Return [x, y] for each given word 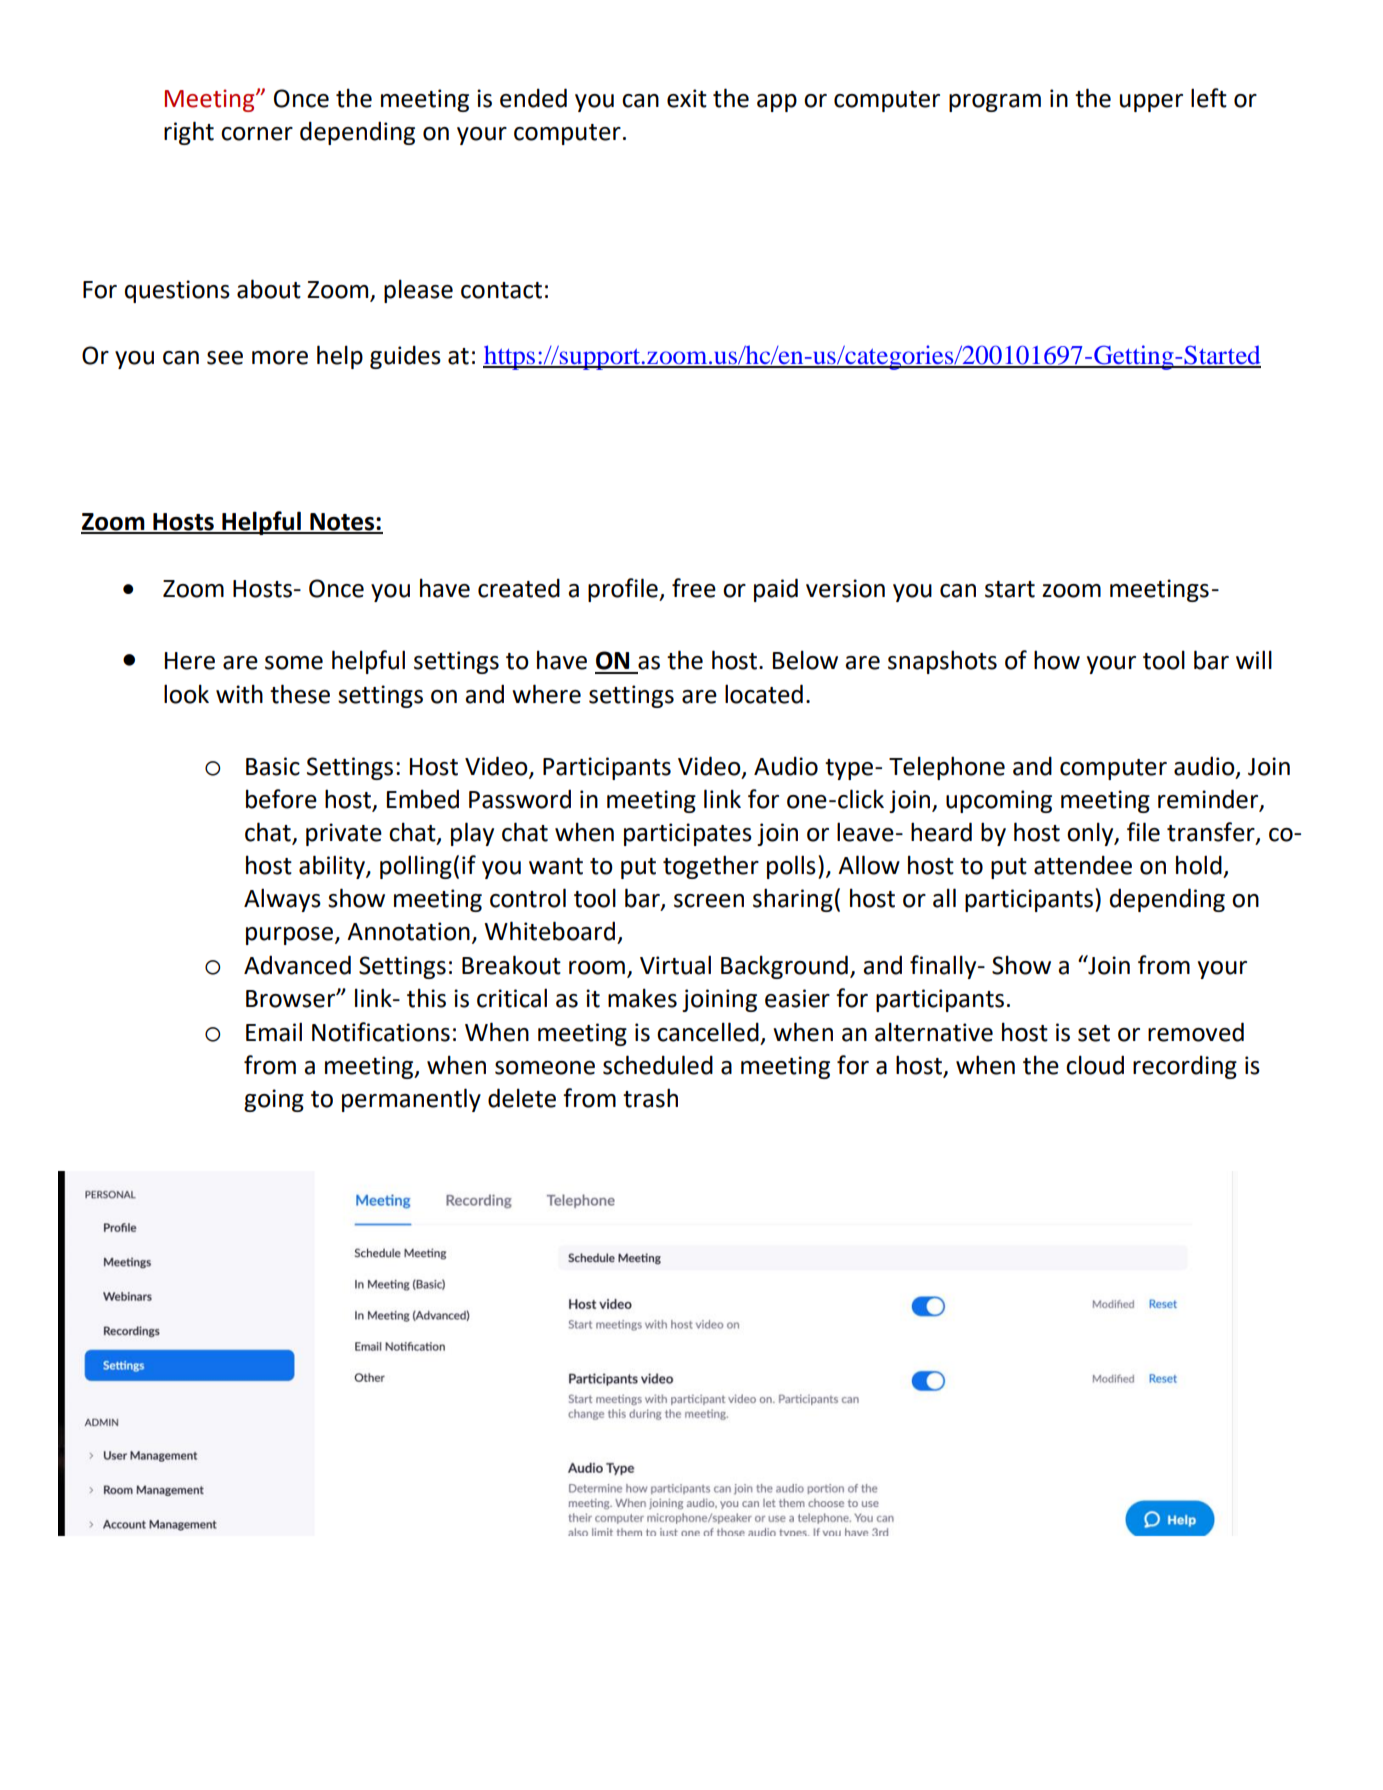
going [274, 1100]
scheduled [658, 1065]
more [280, 358]
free [694, 588]
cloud [1095, 1065]
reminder [1209, 799]
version [845, 588]
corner [257, 134]
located [764, 694]
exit [687, 98]
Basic [273, 766]
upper [1151, 103]
